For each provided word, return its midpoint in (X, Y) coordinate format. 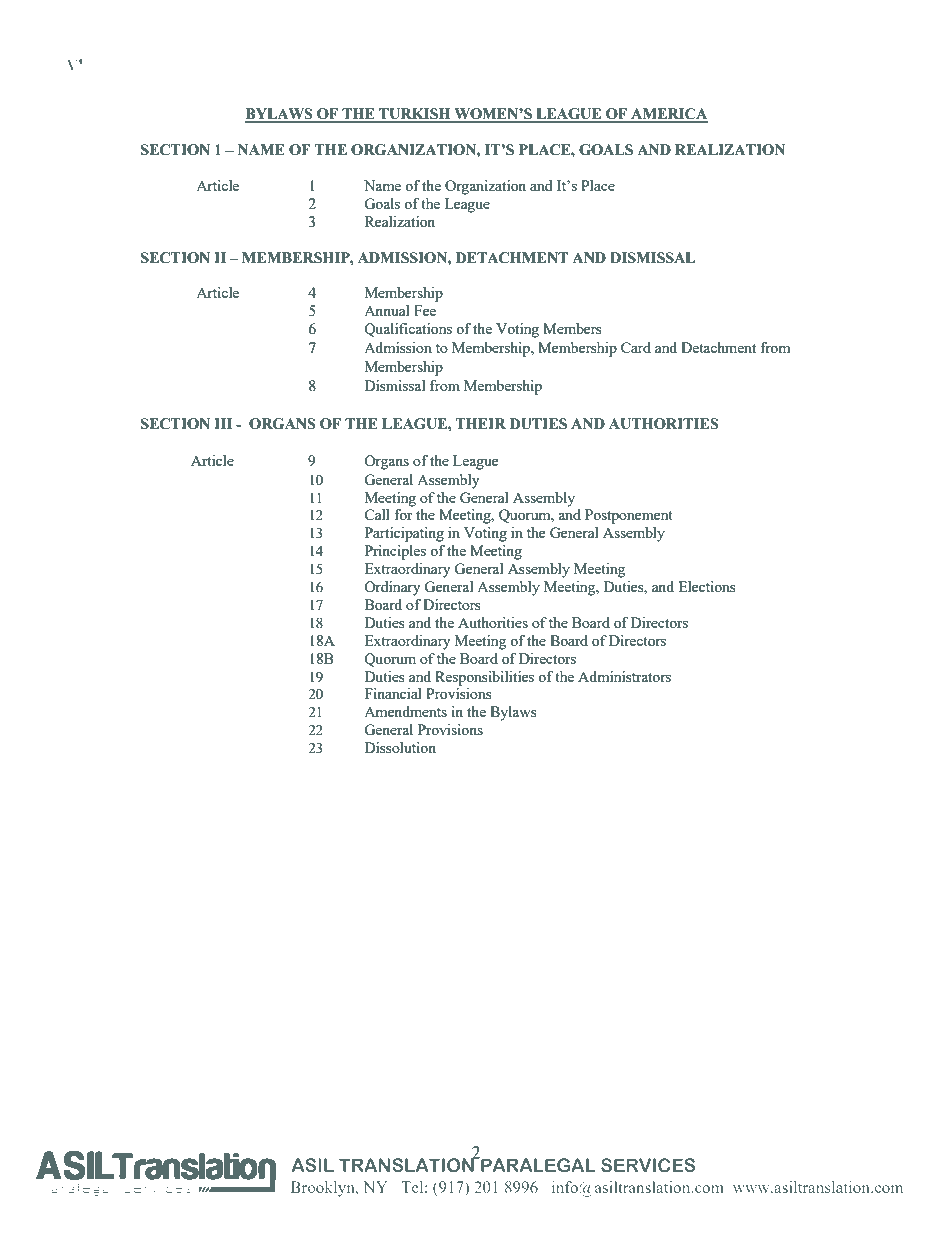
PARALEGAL (537, 1164)
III (223, 423)
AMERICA (668, 115)
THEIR (480, 423)
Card (636, 347)
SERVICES (648, 1165)
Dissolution (400, 747)
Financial (393, 693)
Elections (707, 586)
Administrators (624, 676)
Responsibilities (484, 678)
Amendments (405, 711)
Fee (425, 310)
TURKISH (415, 115)
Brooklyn (324, 1189)
